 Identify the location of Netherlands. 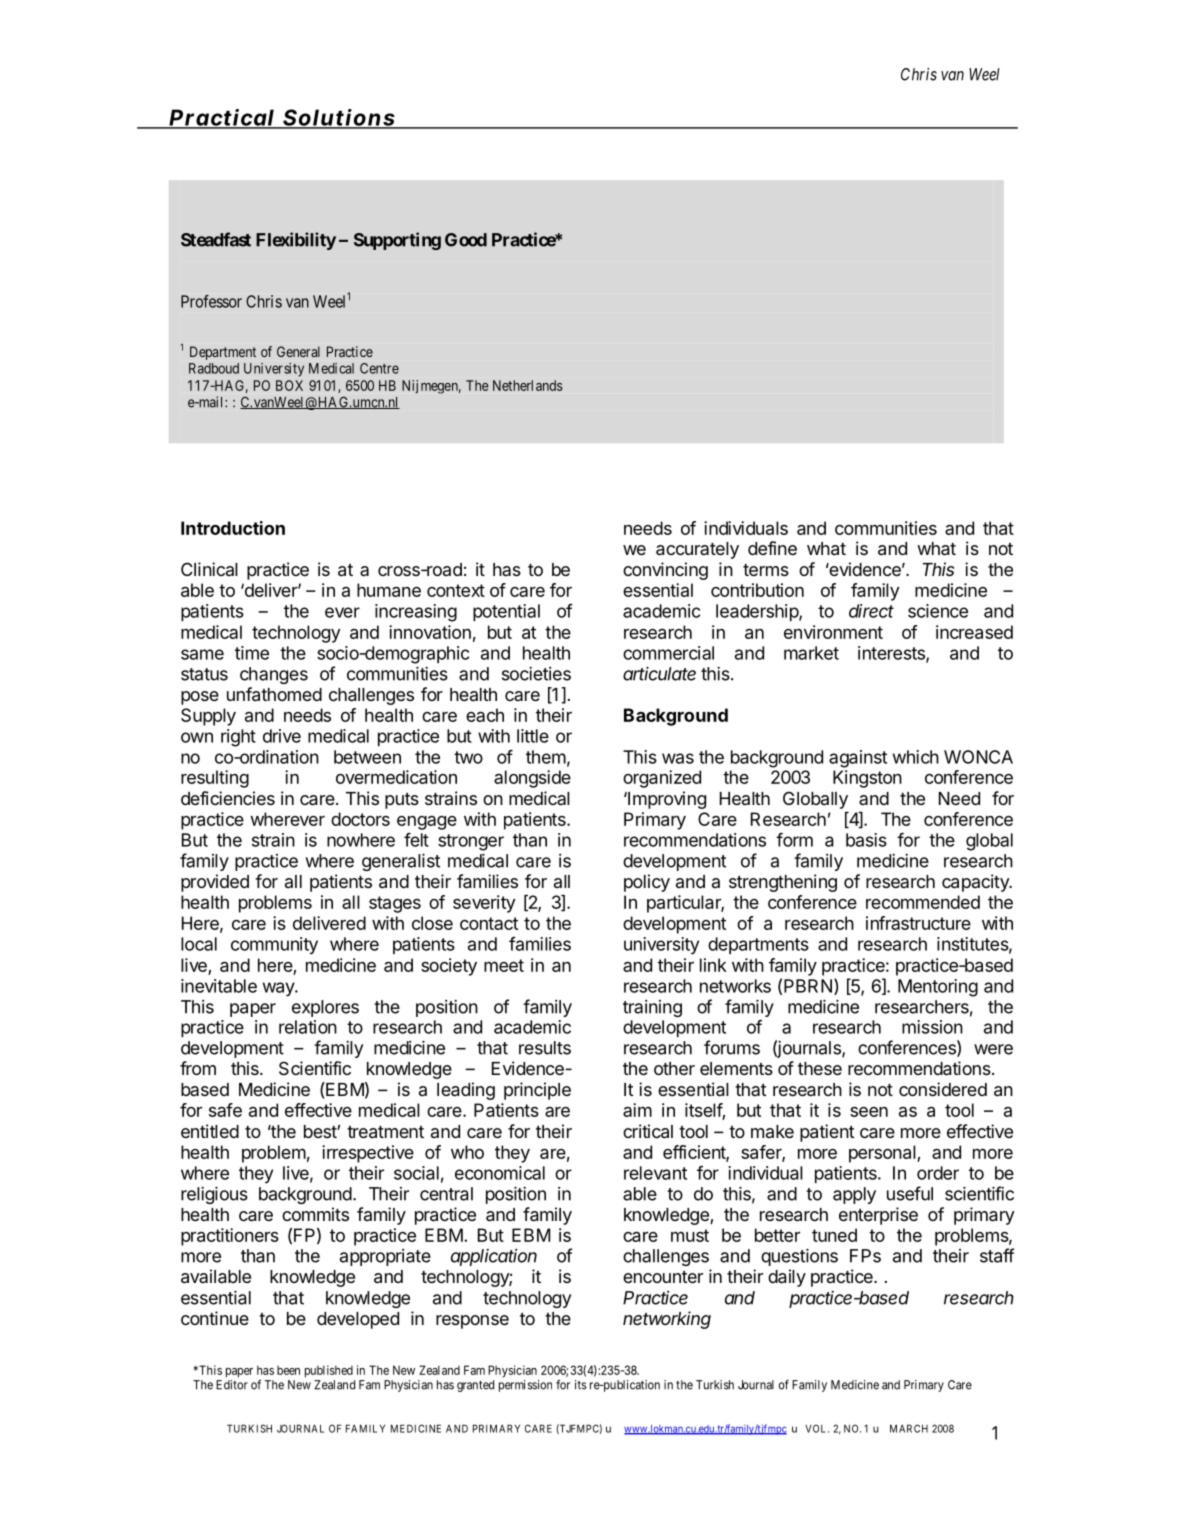
(528, 385).
